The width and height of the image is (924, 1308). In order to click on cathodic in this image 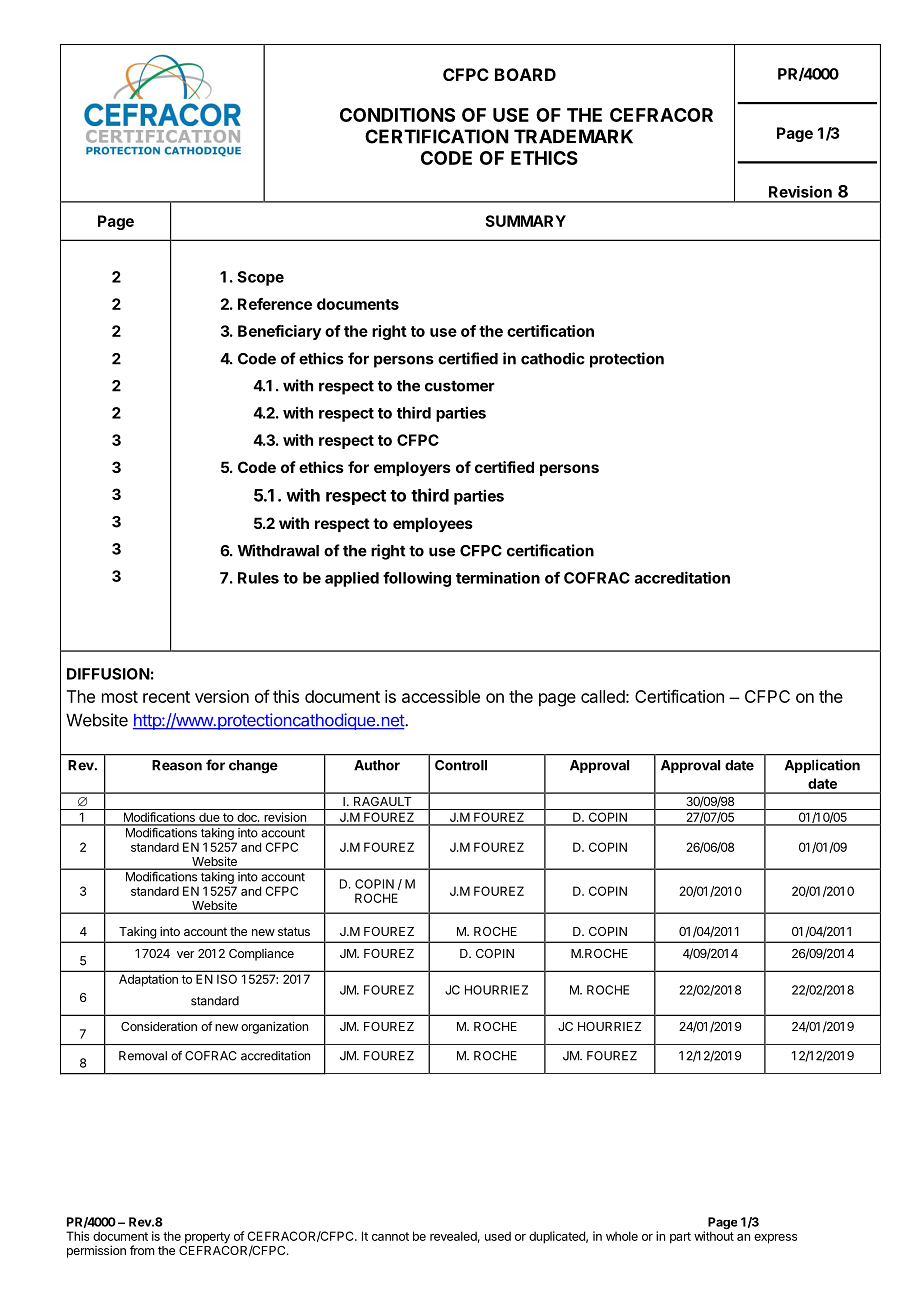, I will do `click(553, 358)`.
